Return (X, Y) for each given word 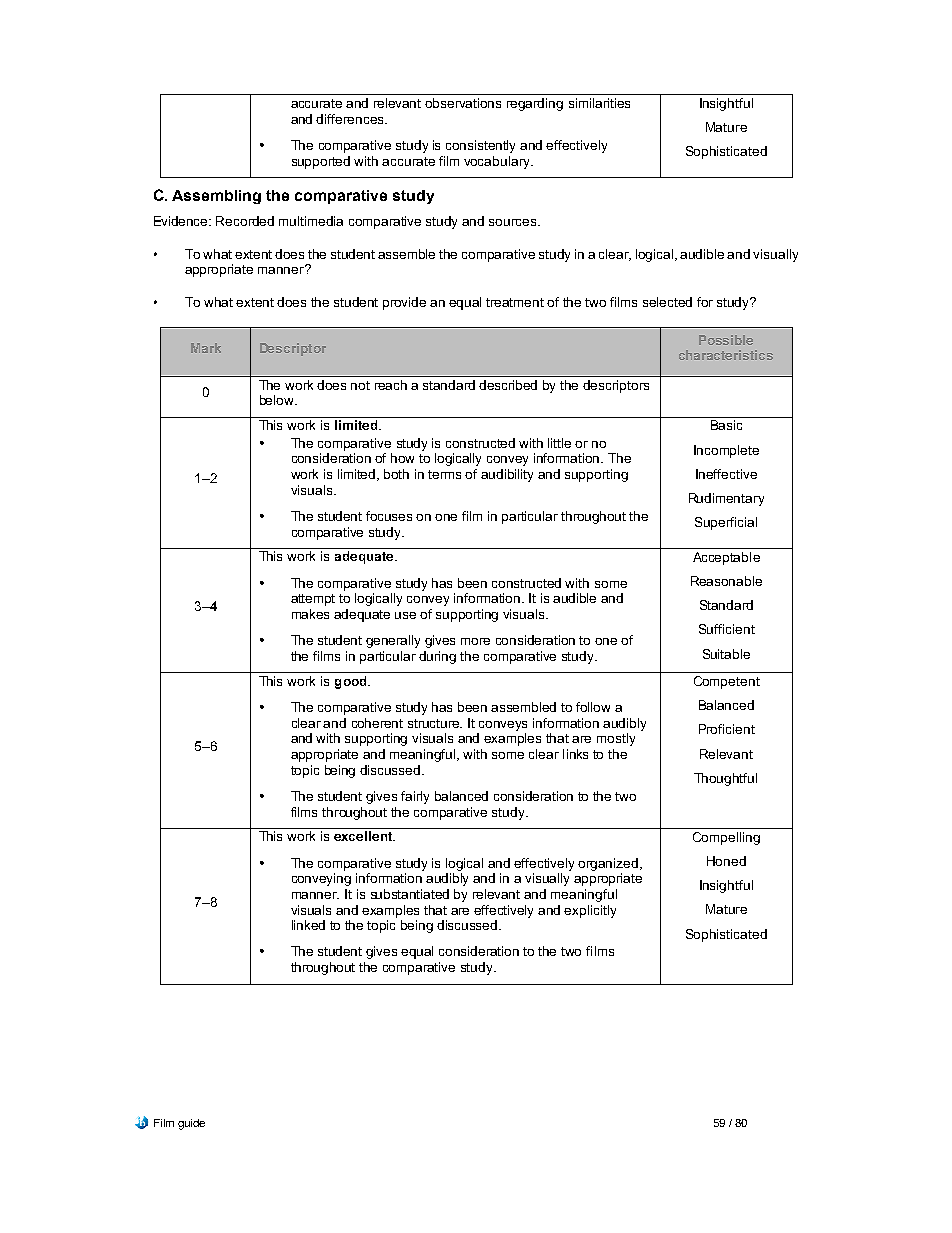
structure (435, 723)
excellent (364, 836)
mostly (616, 739)
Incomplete (726, 451)
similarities (599, 103)
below (278, 400)
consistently (480, 146)
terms (444, 474)
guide (191, 1124)
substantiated (410, 894)
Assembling (216, 197)
